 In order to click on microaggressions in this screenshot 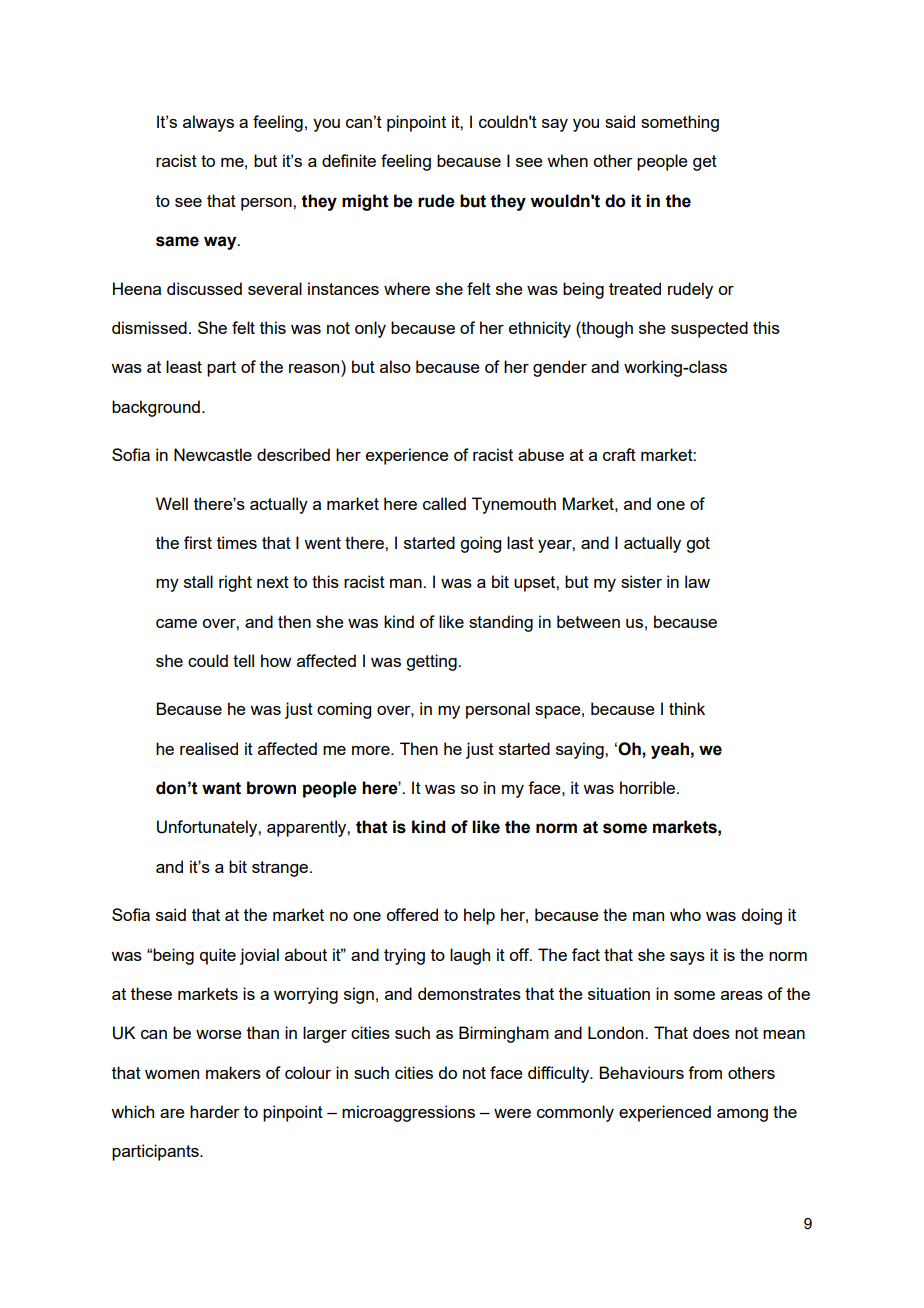, I will do `click(408, 1113)`.
